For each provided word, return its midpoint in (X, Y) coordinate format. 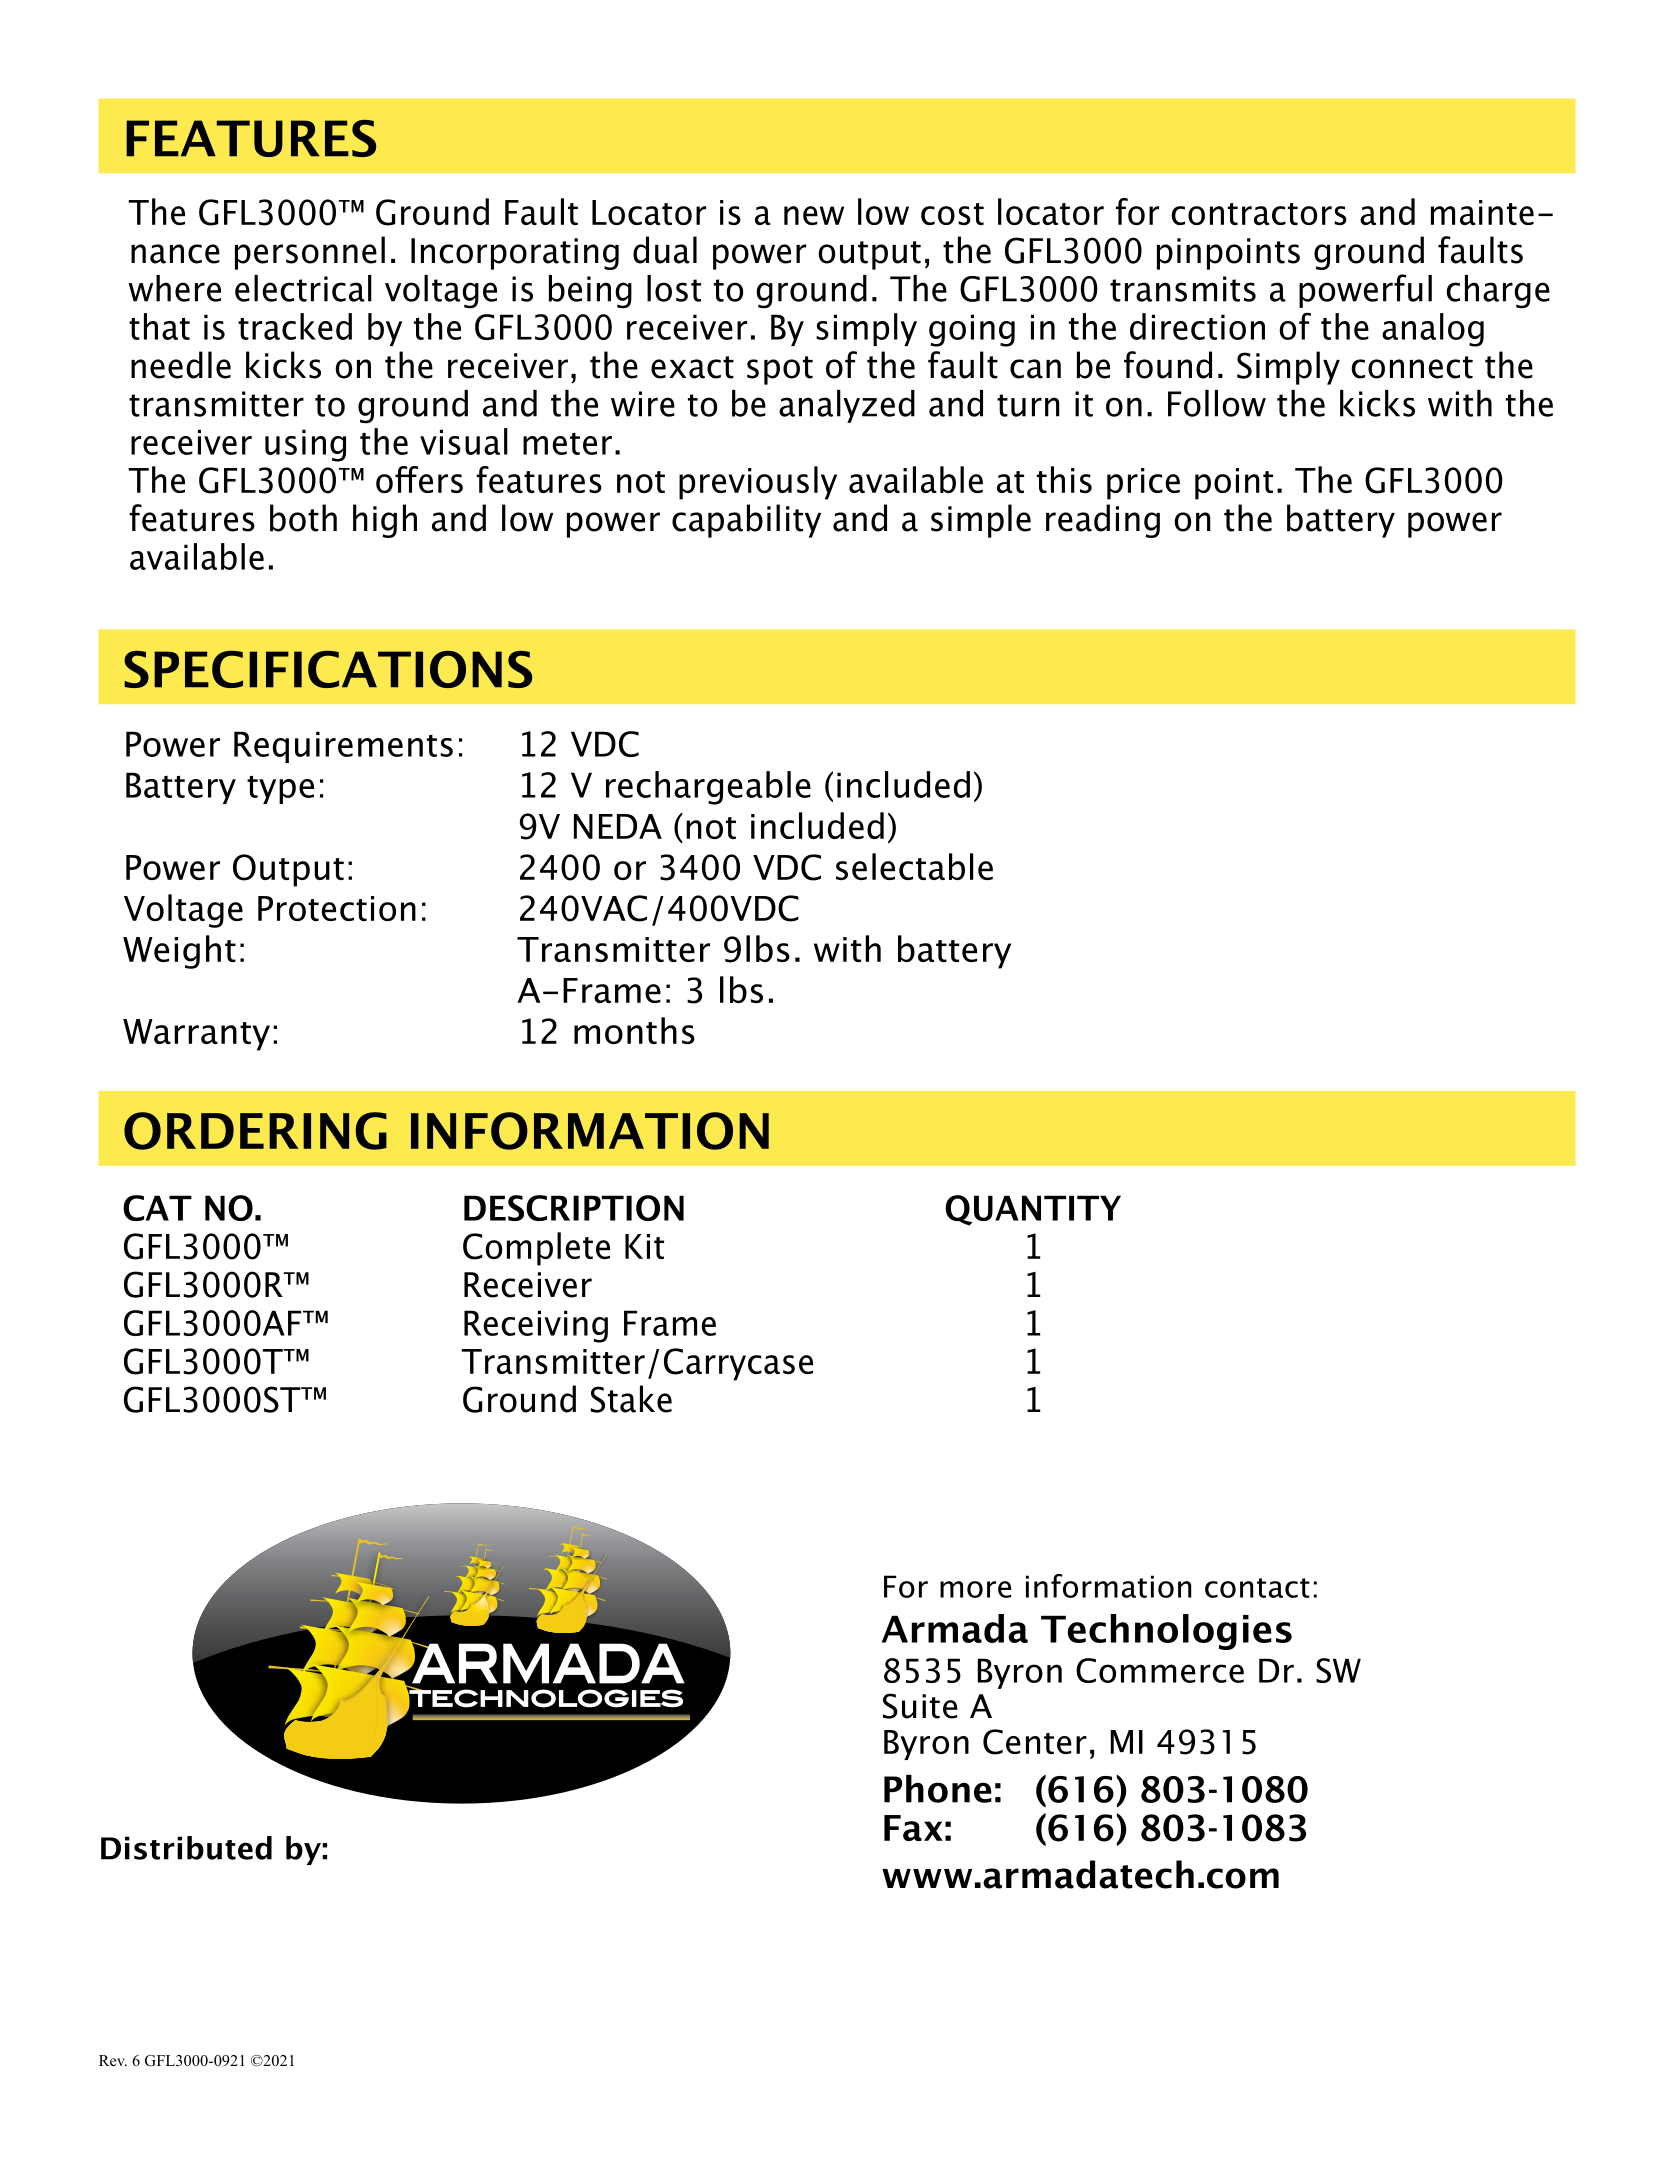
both (303, 518)
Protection (337, 908)
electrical (303, 288)
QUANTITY (1033, 1210)
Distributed (186, 1848)
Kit (644, 1246)
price (1143, 484)
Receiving (536, 1326)
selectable (914, 866)
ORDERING (255, 1131)
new (814, 215)
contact (1257, 1588)
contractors (1259, 214)
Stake (631, 1399)
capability (746, 521)
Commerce (1160, 1670)
